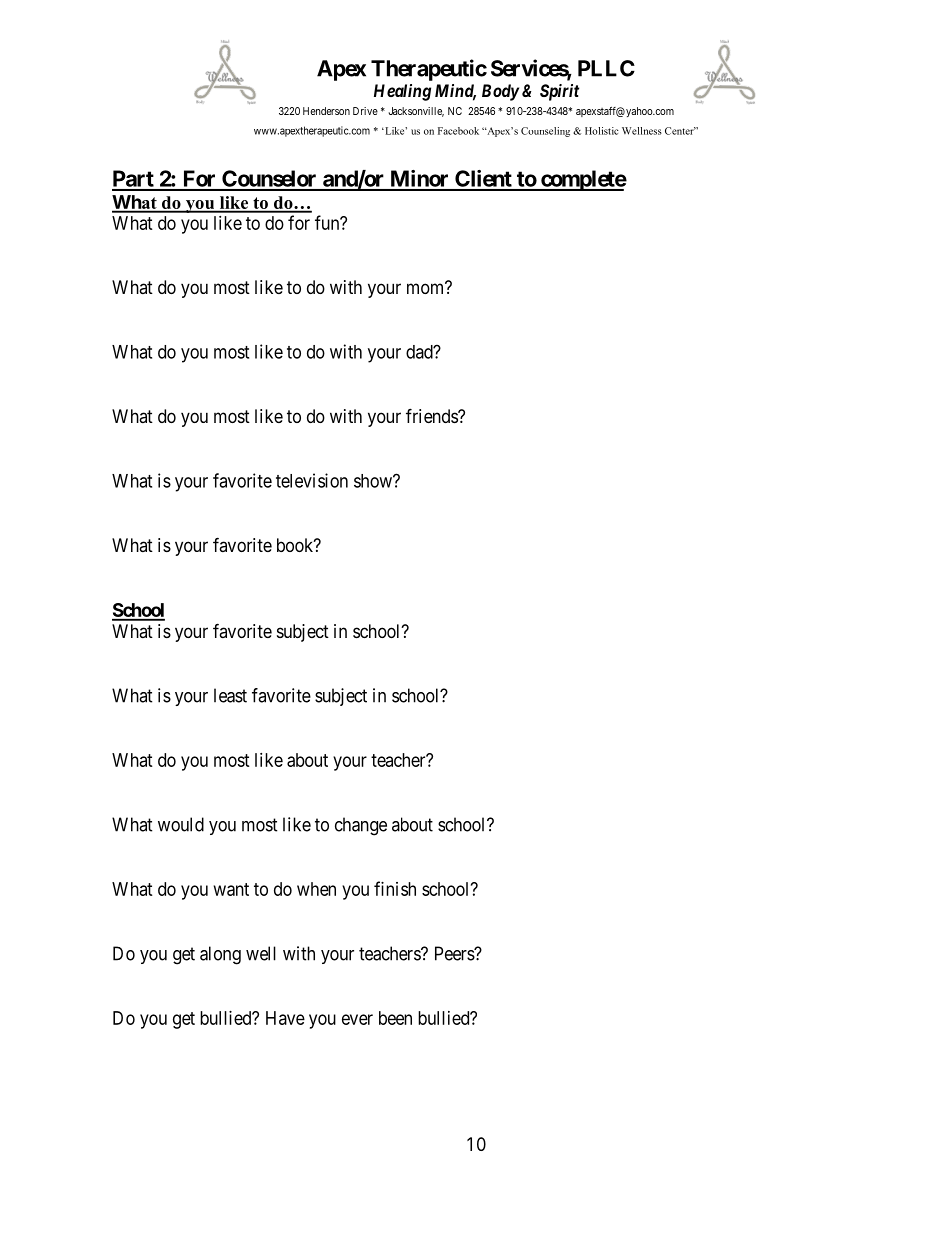 The height and width of the document is (1233, 952). Describe the element at coordinates (326, 111) in the document. I see `Henderson` at that location.
